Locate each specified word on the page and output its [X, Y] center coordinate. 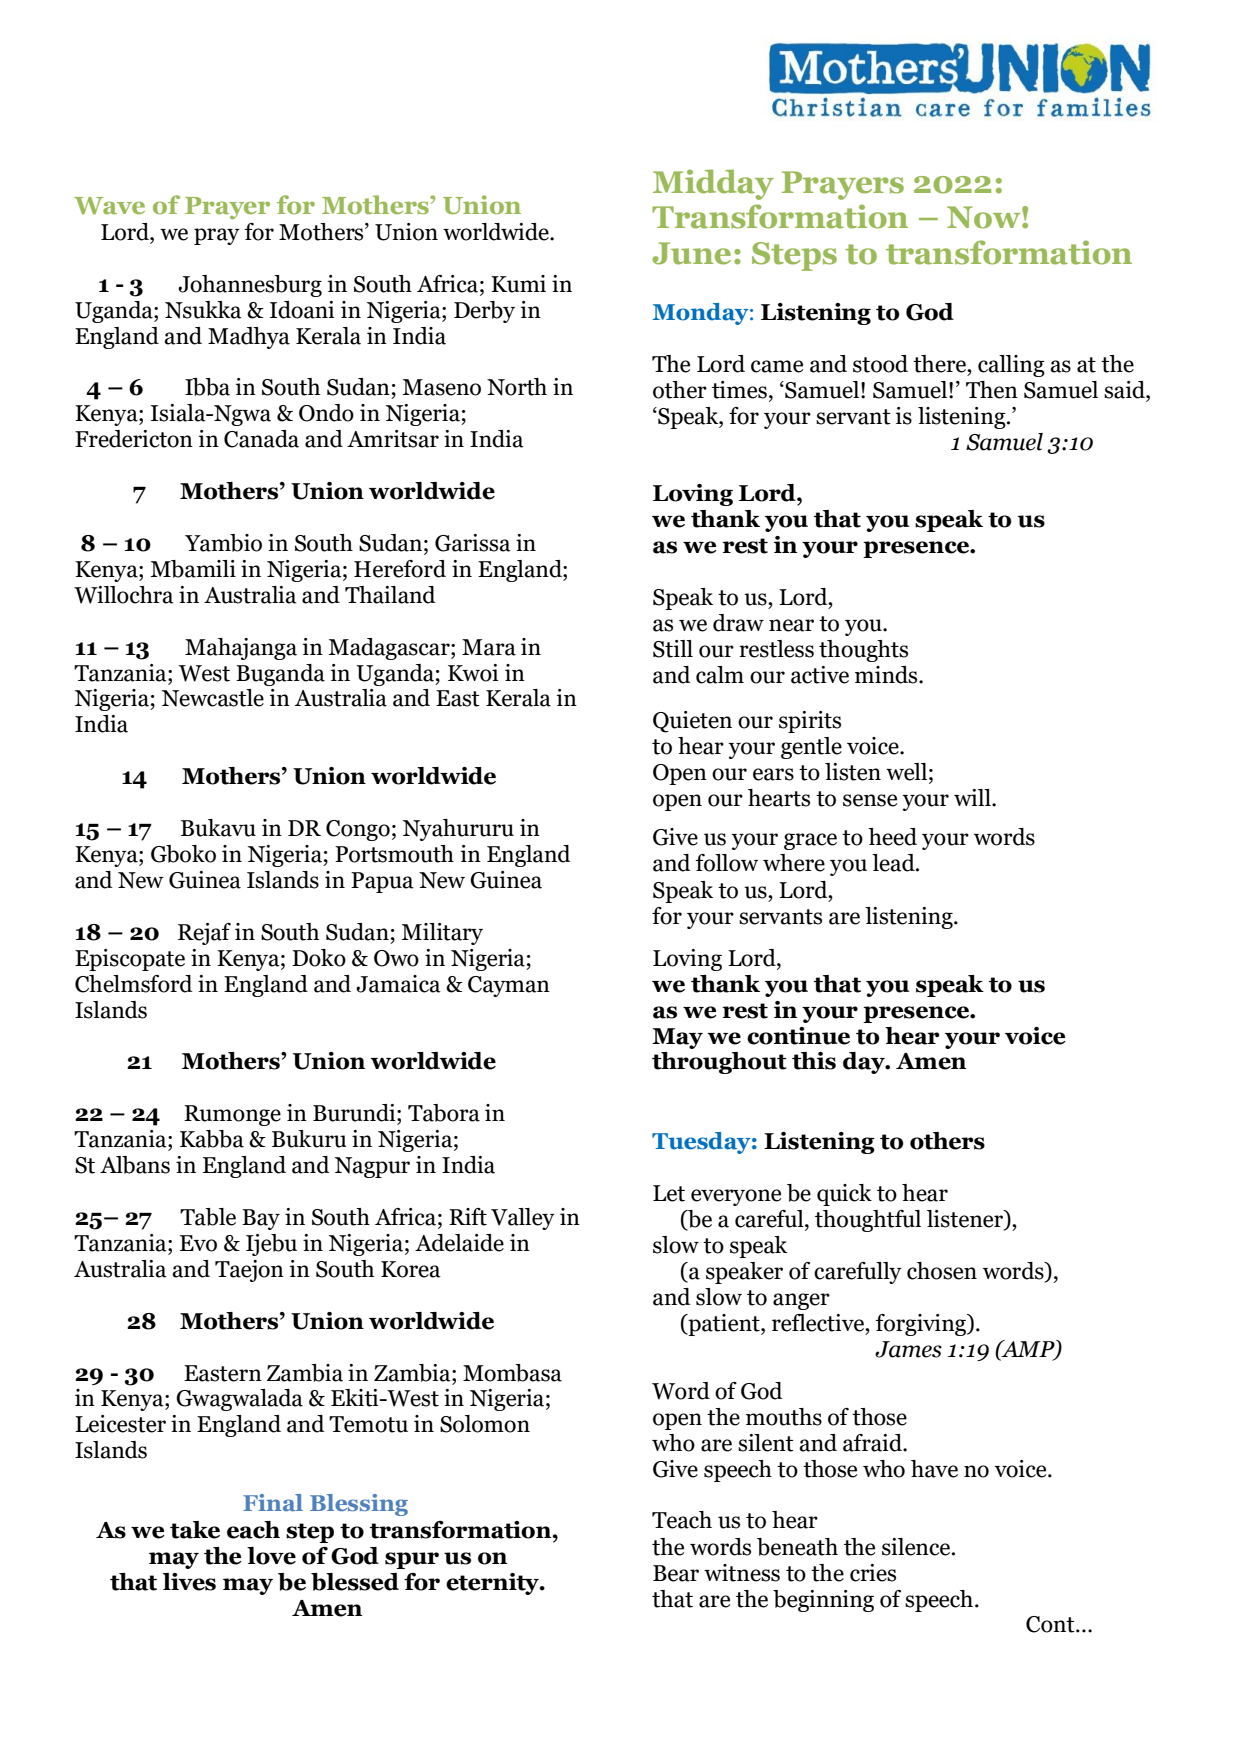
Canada [261, 439]
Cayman [509, 986]
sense [870, 800]
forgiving [922, 1325]
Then [992, 390]
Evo [198, 1243]
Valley [523, 1219]
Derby [484, 312]
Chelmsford [134, 984]
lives [189, 1582]
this [814, 1061]
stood [880, 364]
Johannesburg [250, 286]
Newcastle [213, 698]
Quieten [692, 722]
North [517, 387]
